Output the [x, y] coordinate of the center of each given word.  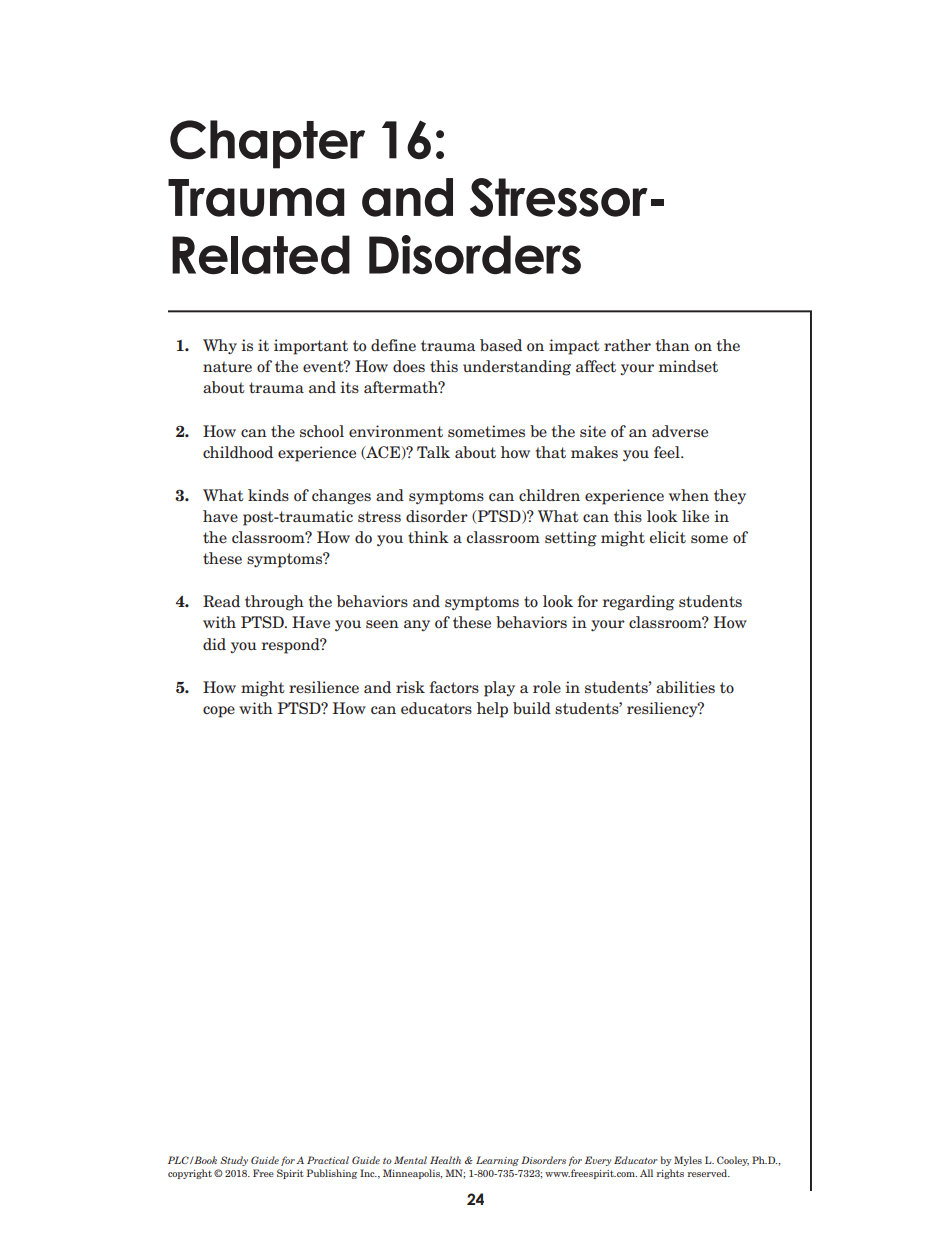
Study [234, 1161]
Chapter [267, 144]
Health [445, 1160]
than [673, 345]
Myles [688, 1161]
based [501, 345]
